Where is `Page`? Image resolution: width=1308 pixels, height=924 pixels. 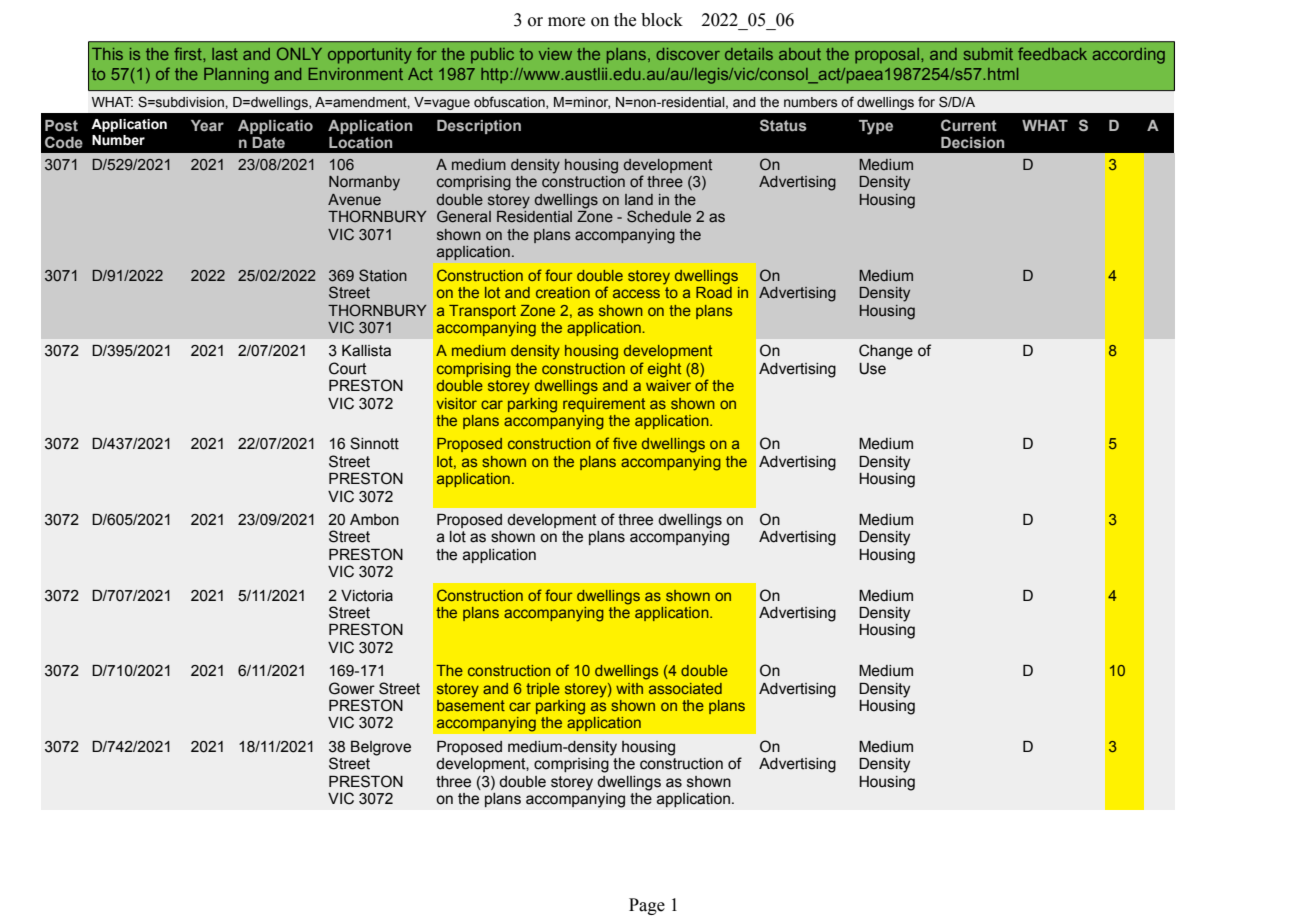 Page is located at coordinates (647, 906).
